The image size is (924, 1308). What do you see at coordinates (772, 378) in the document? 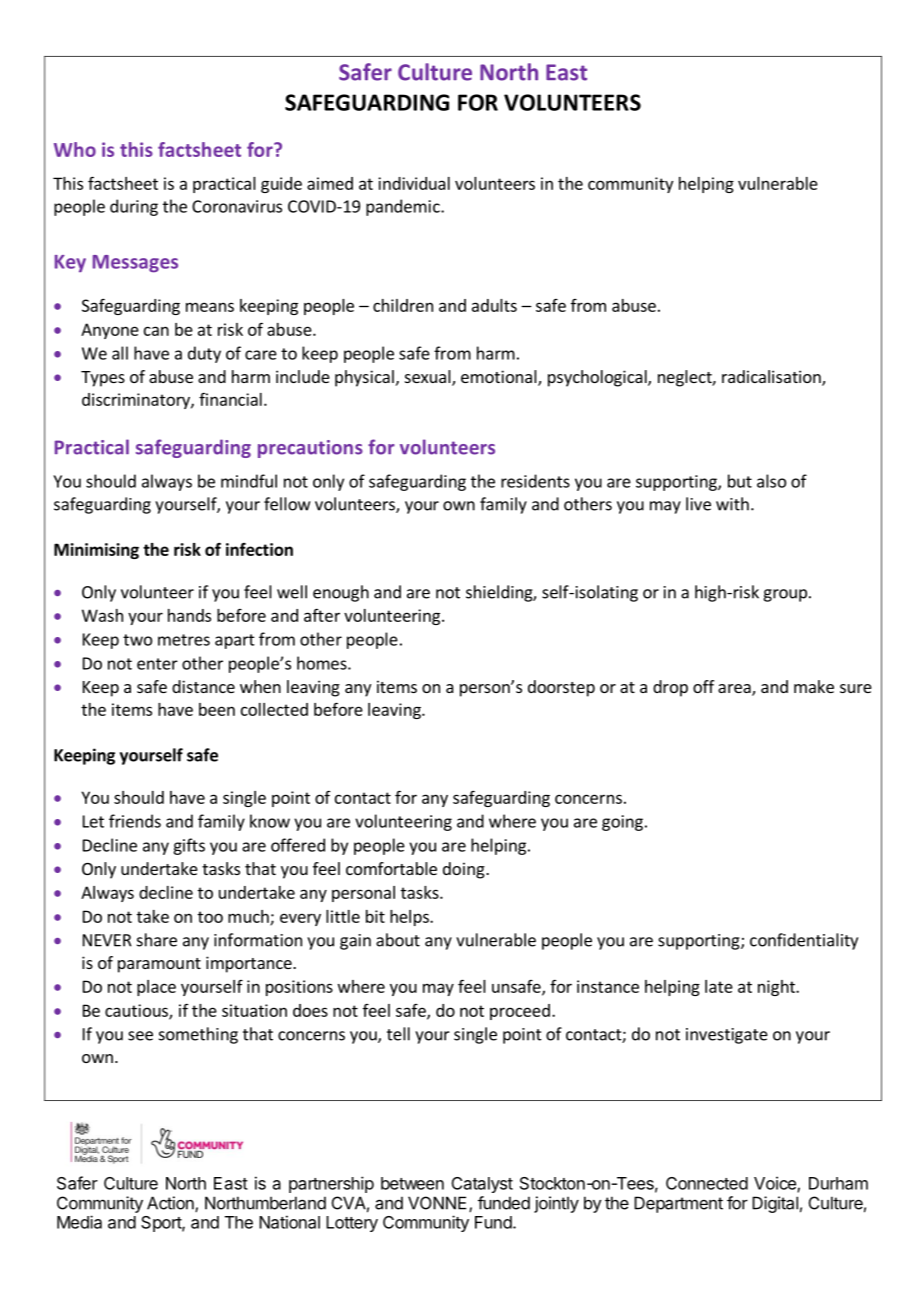
I see `radicalisation` at bounding box center [772, 378].
